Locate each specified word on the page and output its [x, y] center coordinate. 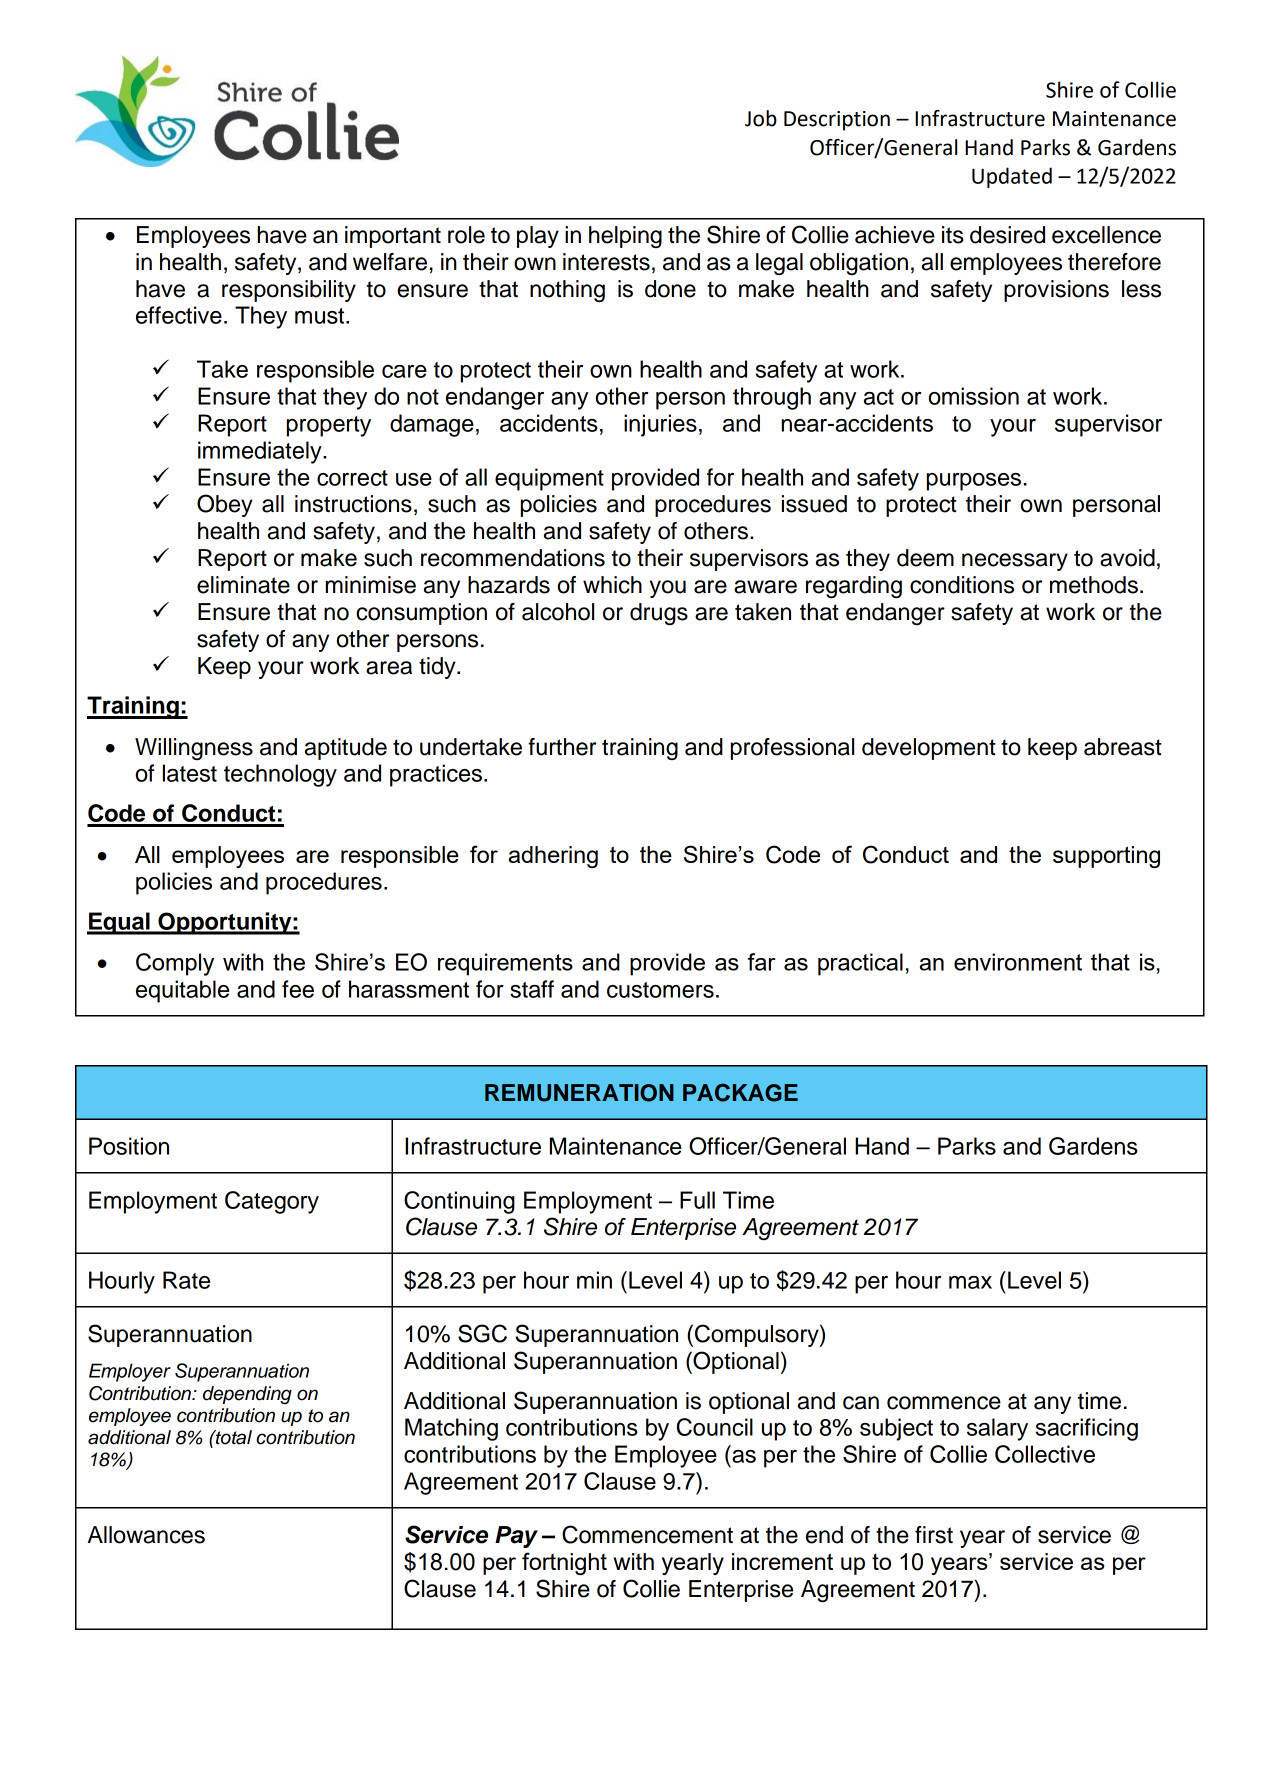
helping [625, 237]
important [393, 237]
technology [280, 775]
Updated [1012, 177]
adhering [553, 857]
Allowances [146, 1535]
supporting [1106, 857]
